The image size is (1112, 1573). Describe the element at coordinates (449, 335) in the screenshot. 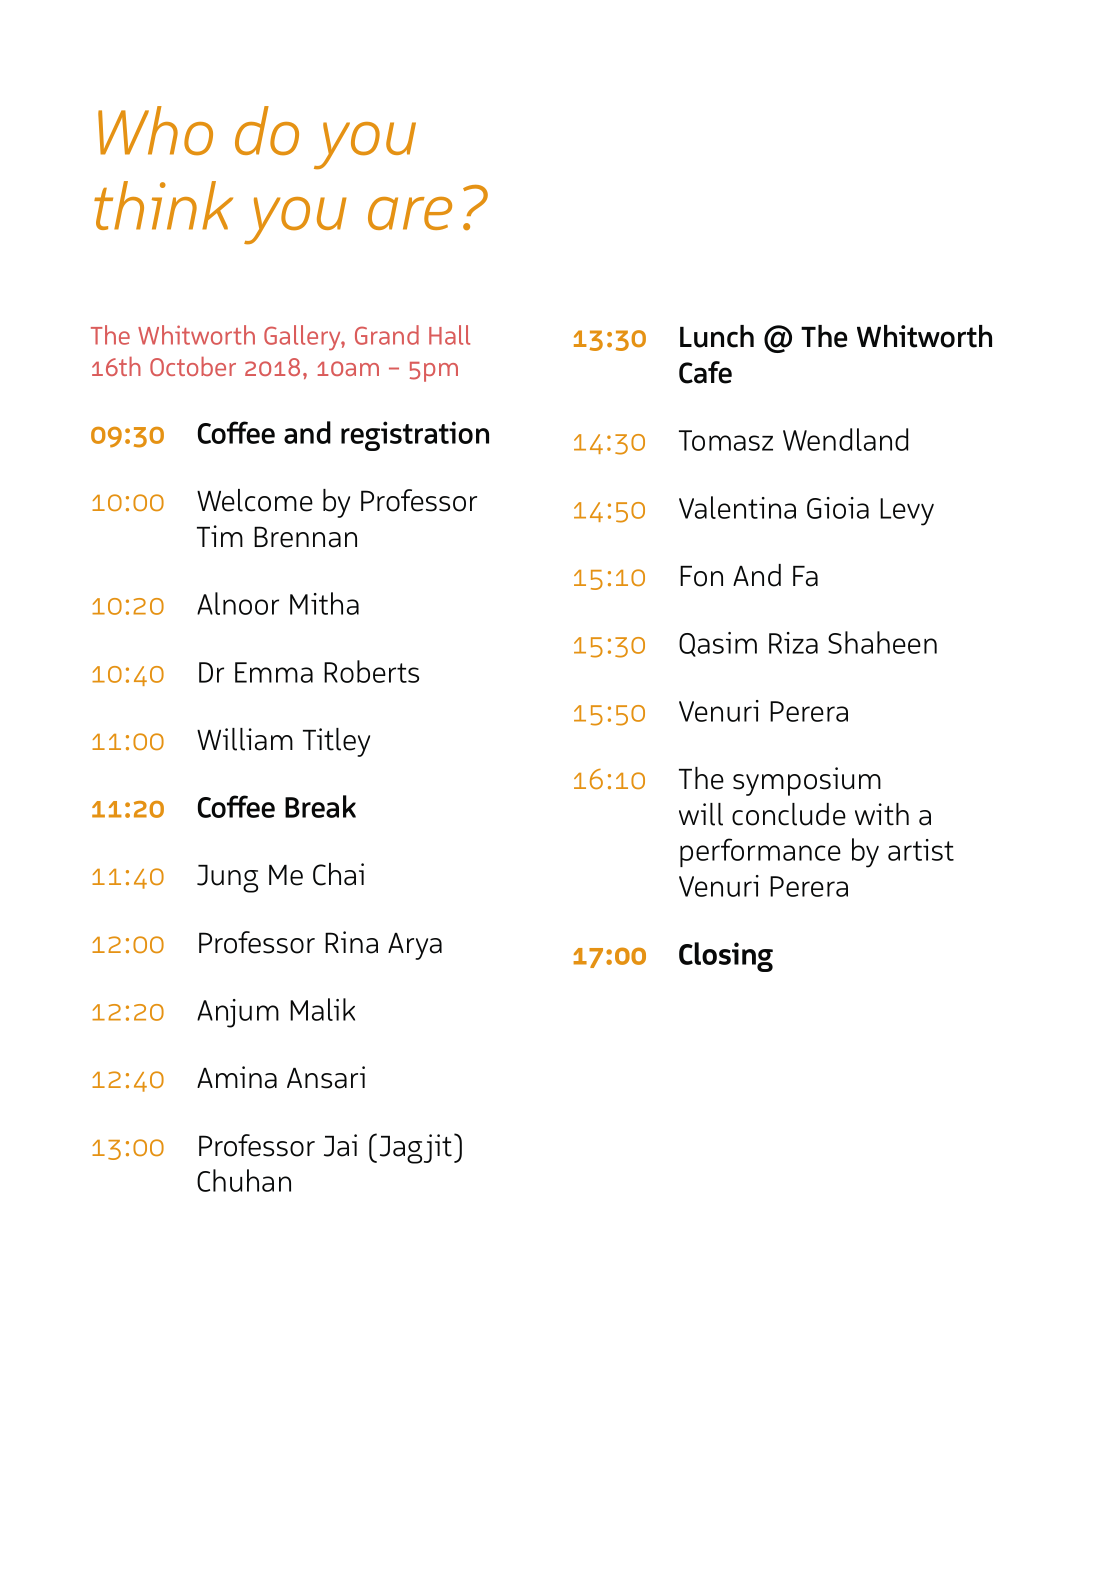

I see `Hall` at that location.
